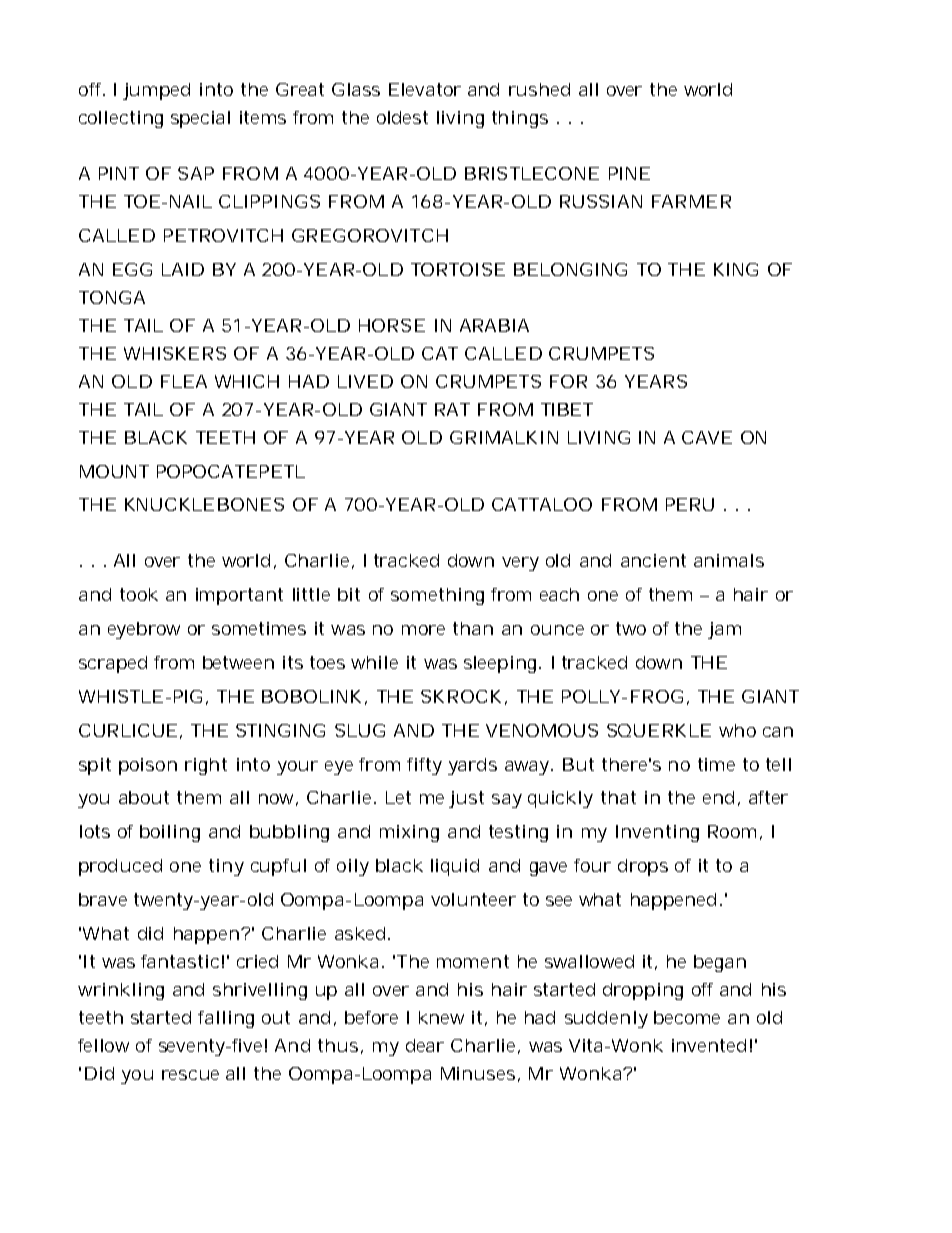 The height and width of the screenshot is (1233, 952). Describe the element at coordinates (402, 117) in the screenshot. I see `oldest` at that location.
